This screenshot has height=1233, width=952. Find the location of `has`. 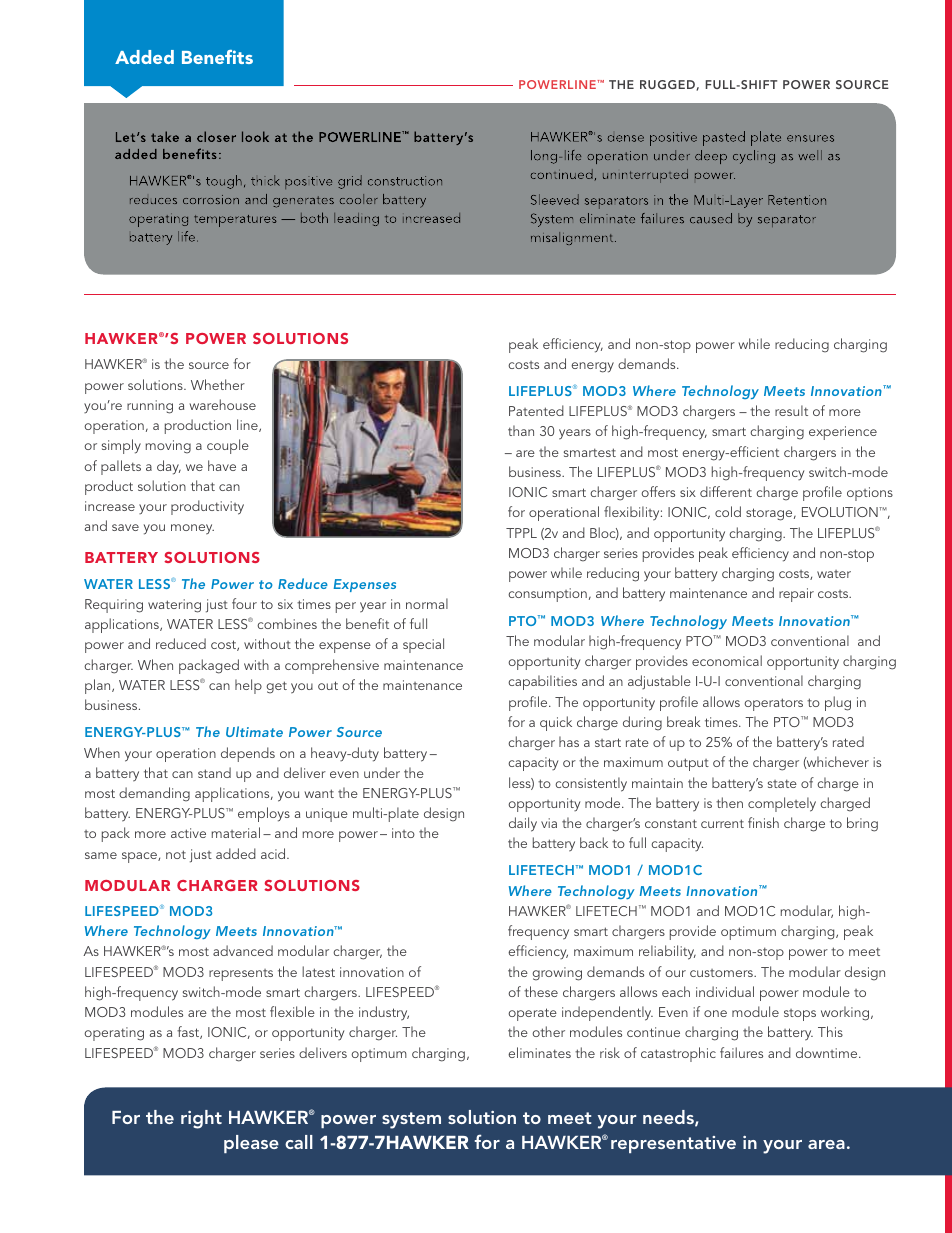

has is located at coordinates (569, 741).
